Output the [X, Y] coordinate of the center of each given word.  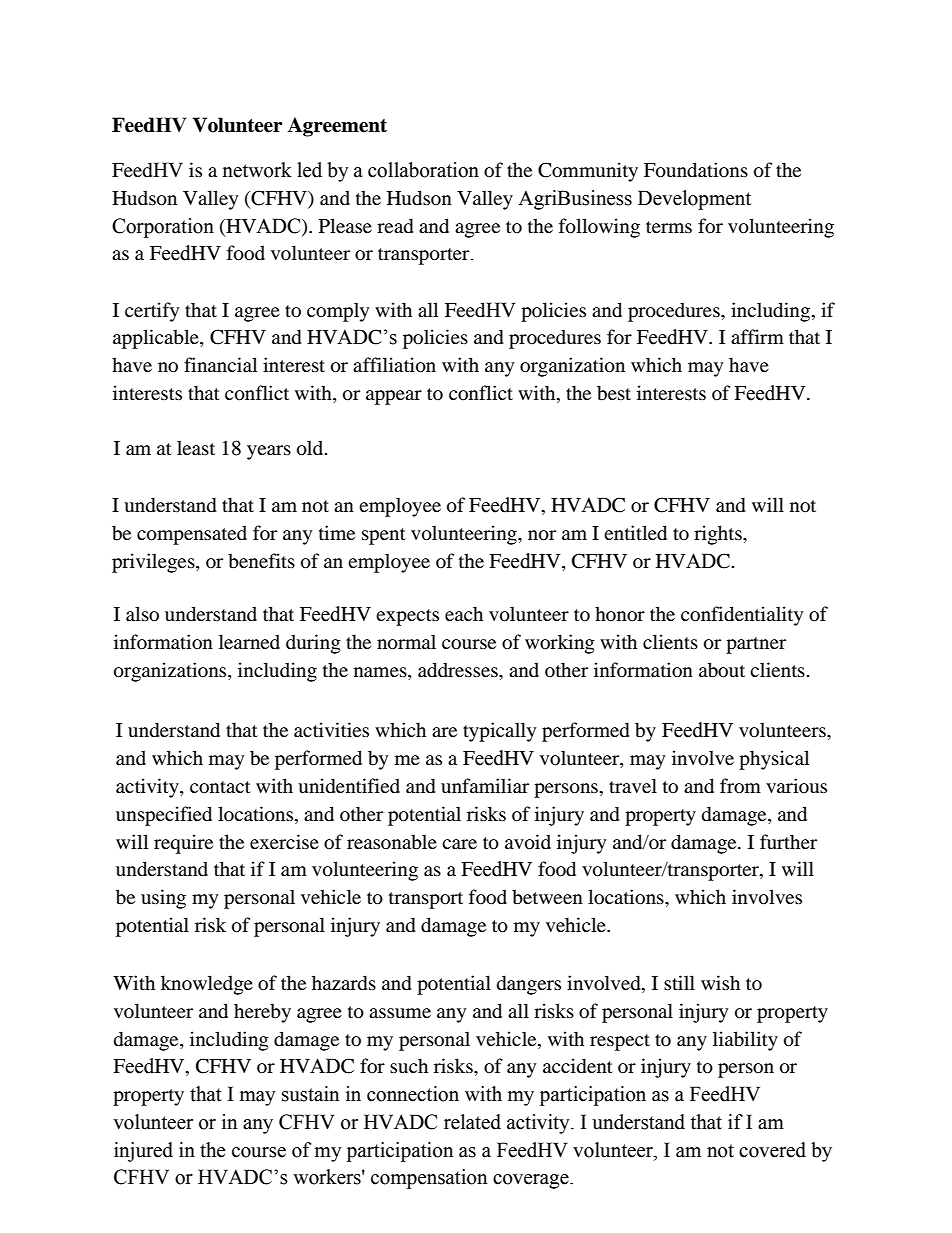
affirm [757, 336]
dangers [529, 985]
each [464, 613]
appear [394, 397]
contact [220, 787]
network [257, 170]
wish [720, 982]
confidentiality [742, 616]
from [740, 786]
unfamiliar [485, 785]
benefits [261, 560]
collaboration [423, 170]
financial [220, 364]
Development [694, 200]
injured [143, 1152]
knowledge [207, 985]
